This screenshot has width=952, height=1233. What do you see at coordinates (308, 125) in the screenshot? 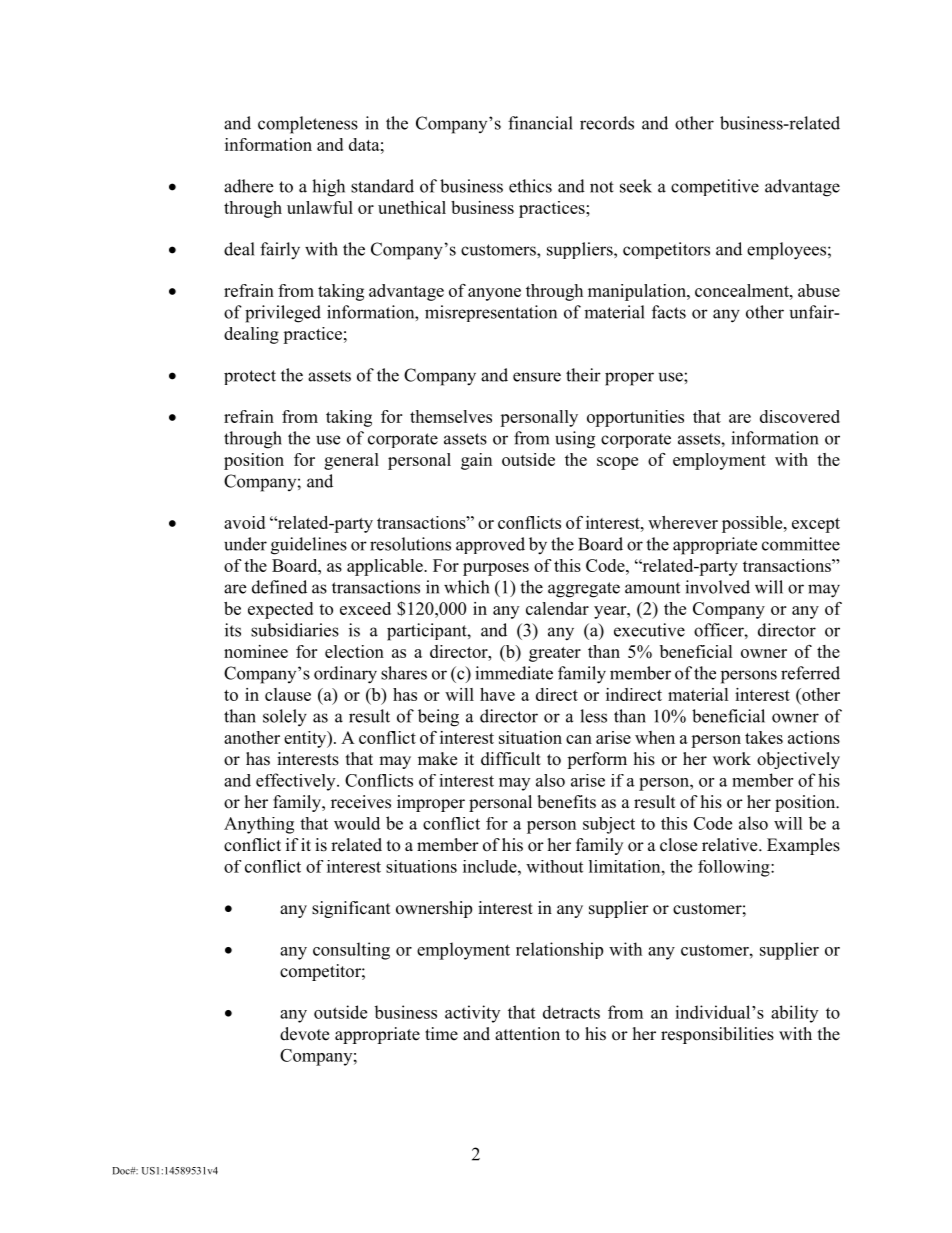
I see `completeness` at bounding box center [308, 125].
